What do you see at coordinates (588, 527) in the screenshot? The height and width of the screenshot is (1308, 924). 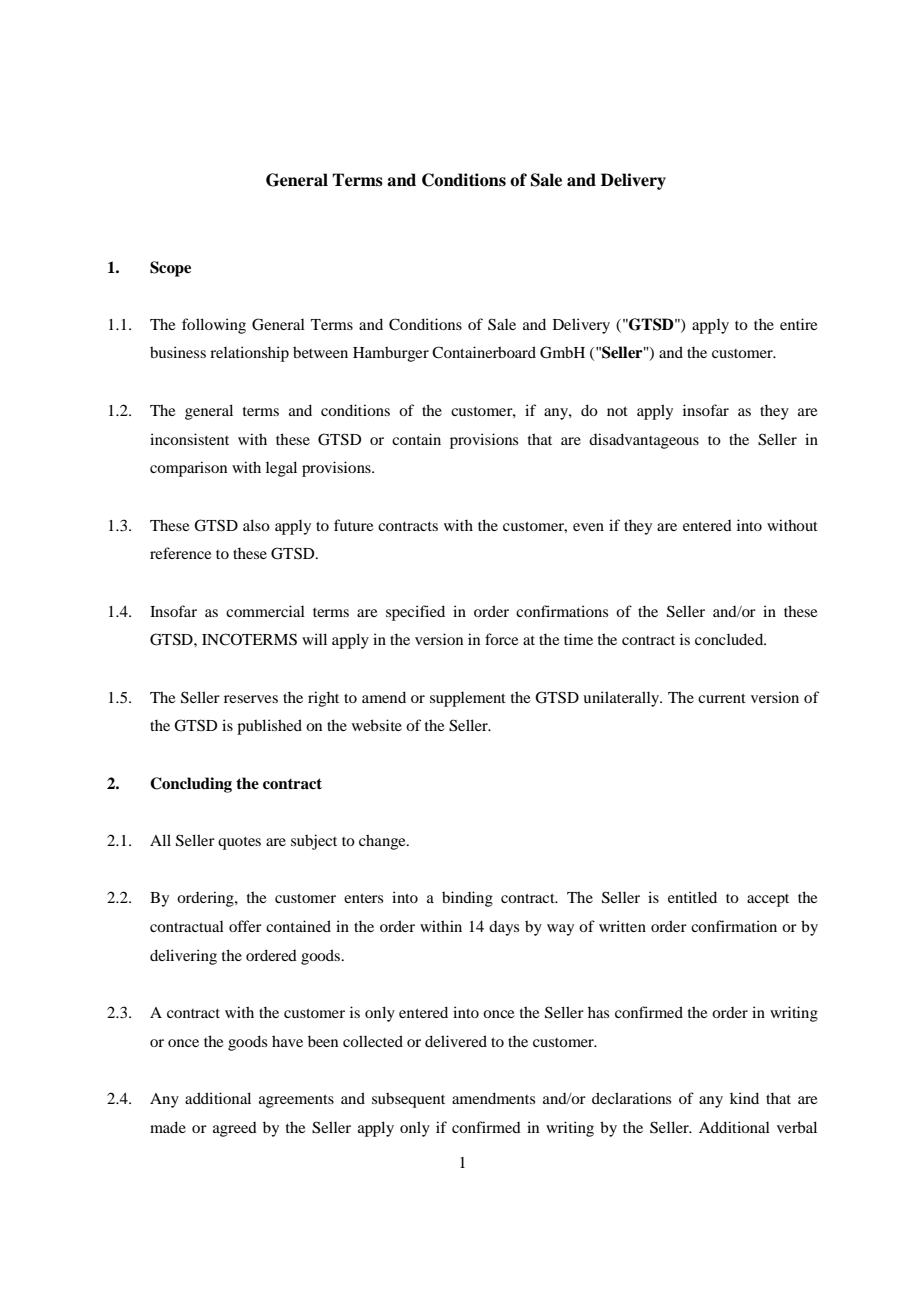 I see `even` at bounding box center [588, 527].
